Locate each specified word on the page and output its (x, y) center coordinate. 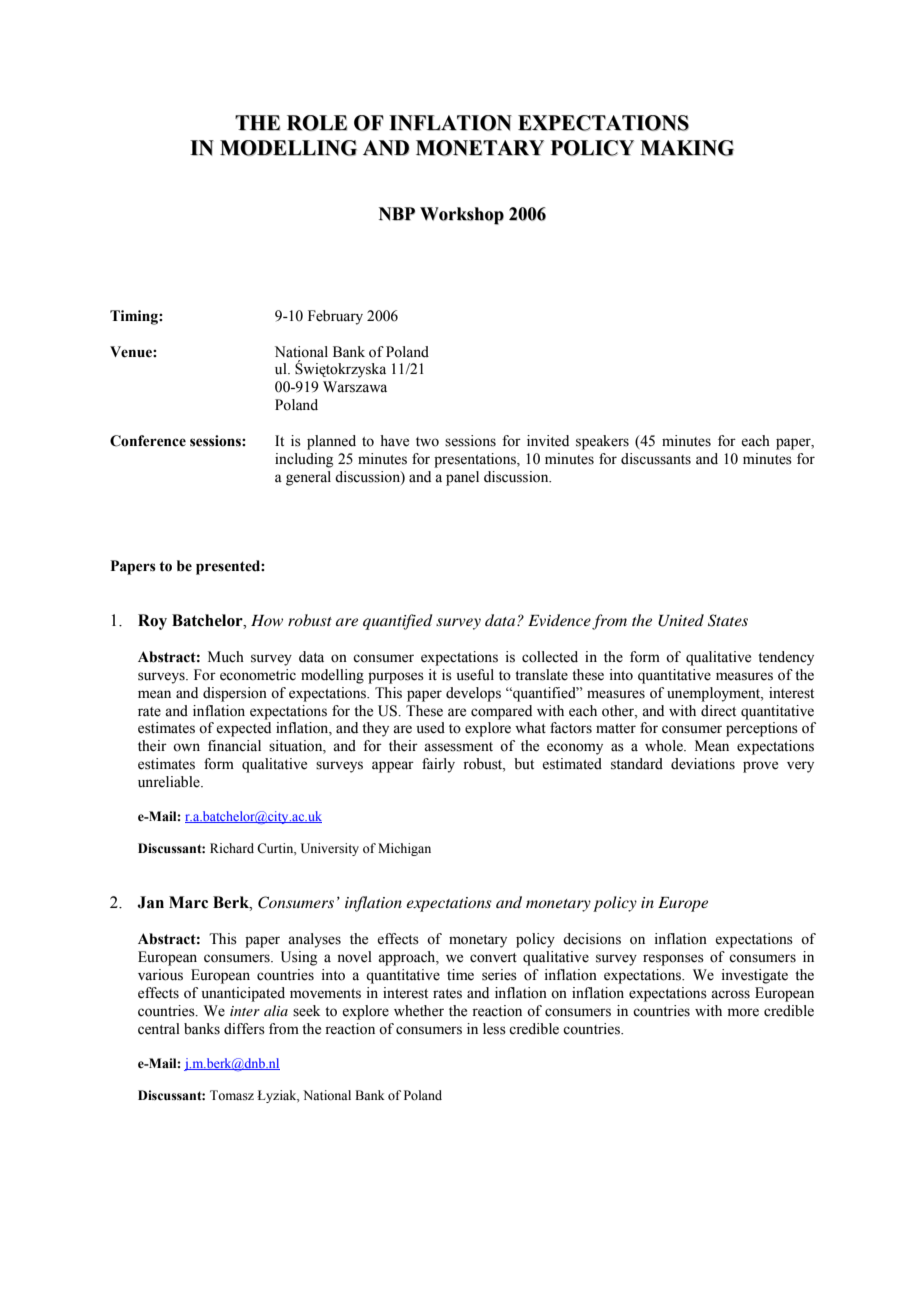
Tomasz (232, 1095)
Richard (232, 848)
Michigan (404, 849)
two (427, 442)
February (335, 317)
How (267, 620)
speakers (602, 442)
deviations (703, 764)
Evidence (559, 620)
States (728, 620)
